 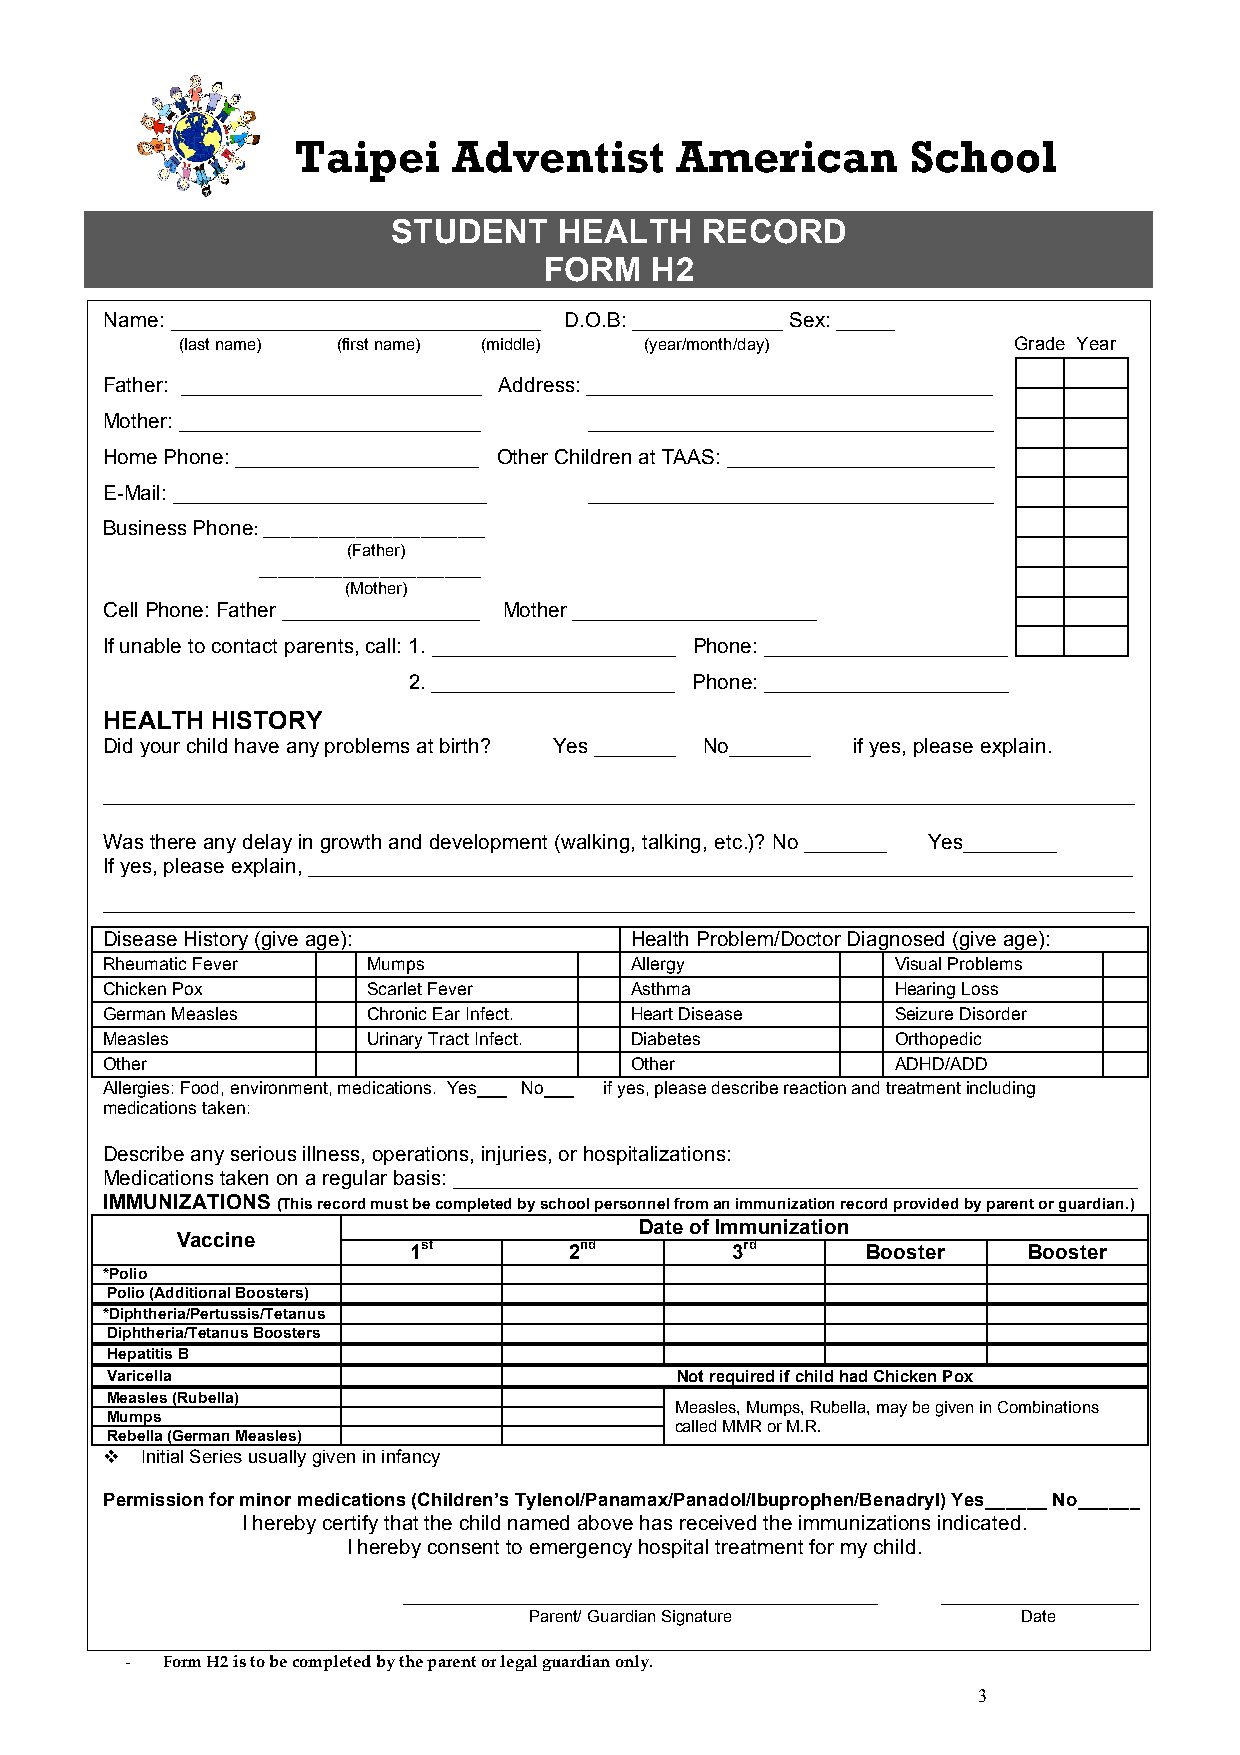 What do you see at coordinates (594, 843) in the image?
I see `walking` at bounding box center [594, 843].
